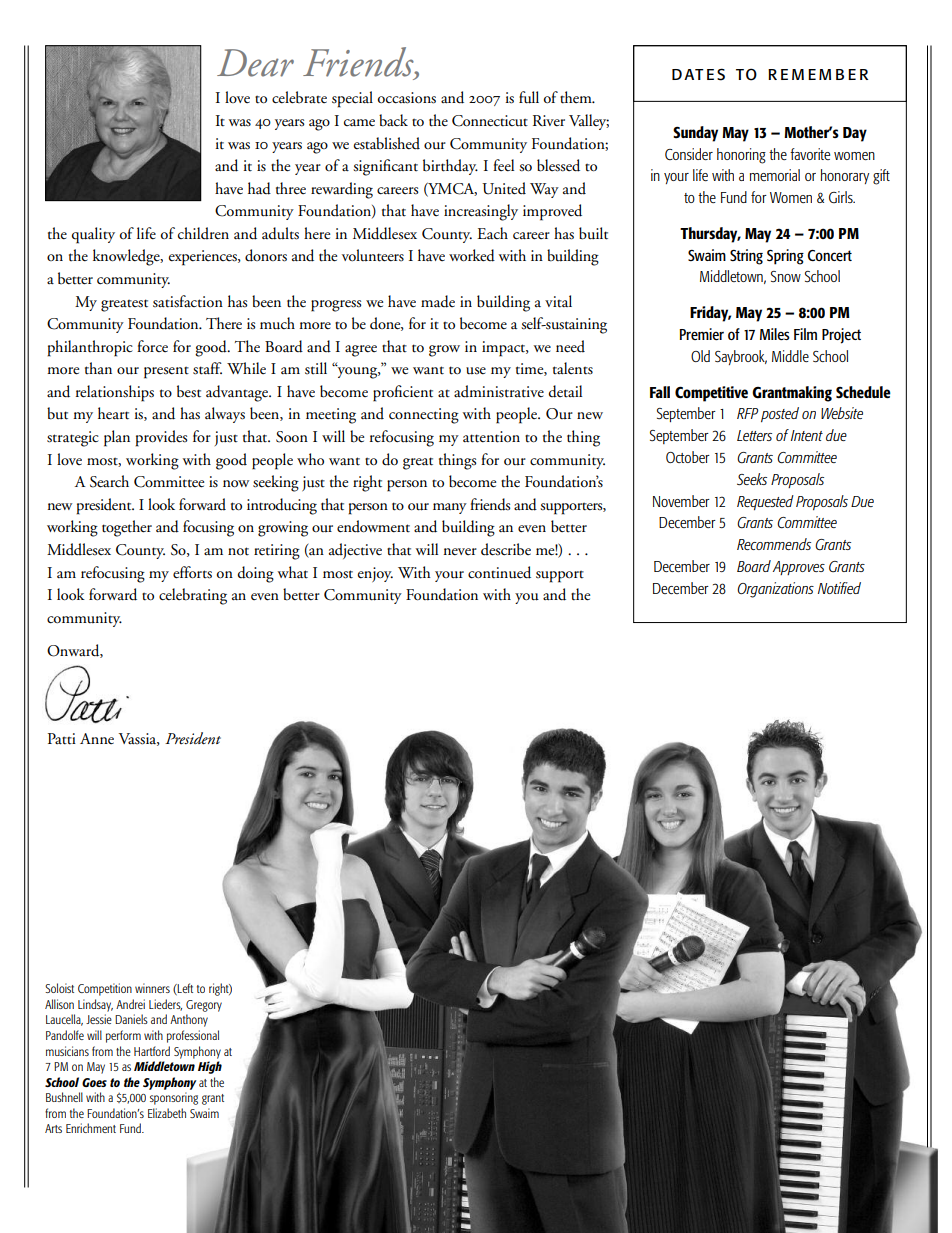  Describe the element at coordinates (210, 1067) in the screenshot. I see `High` at that location.
